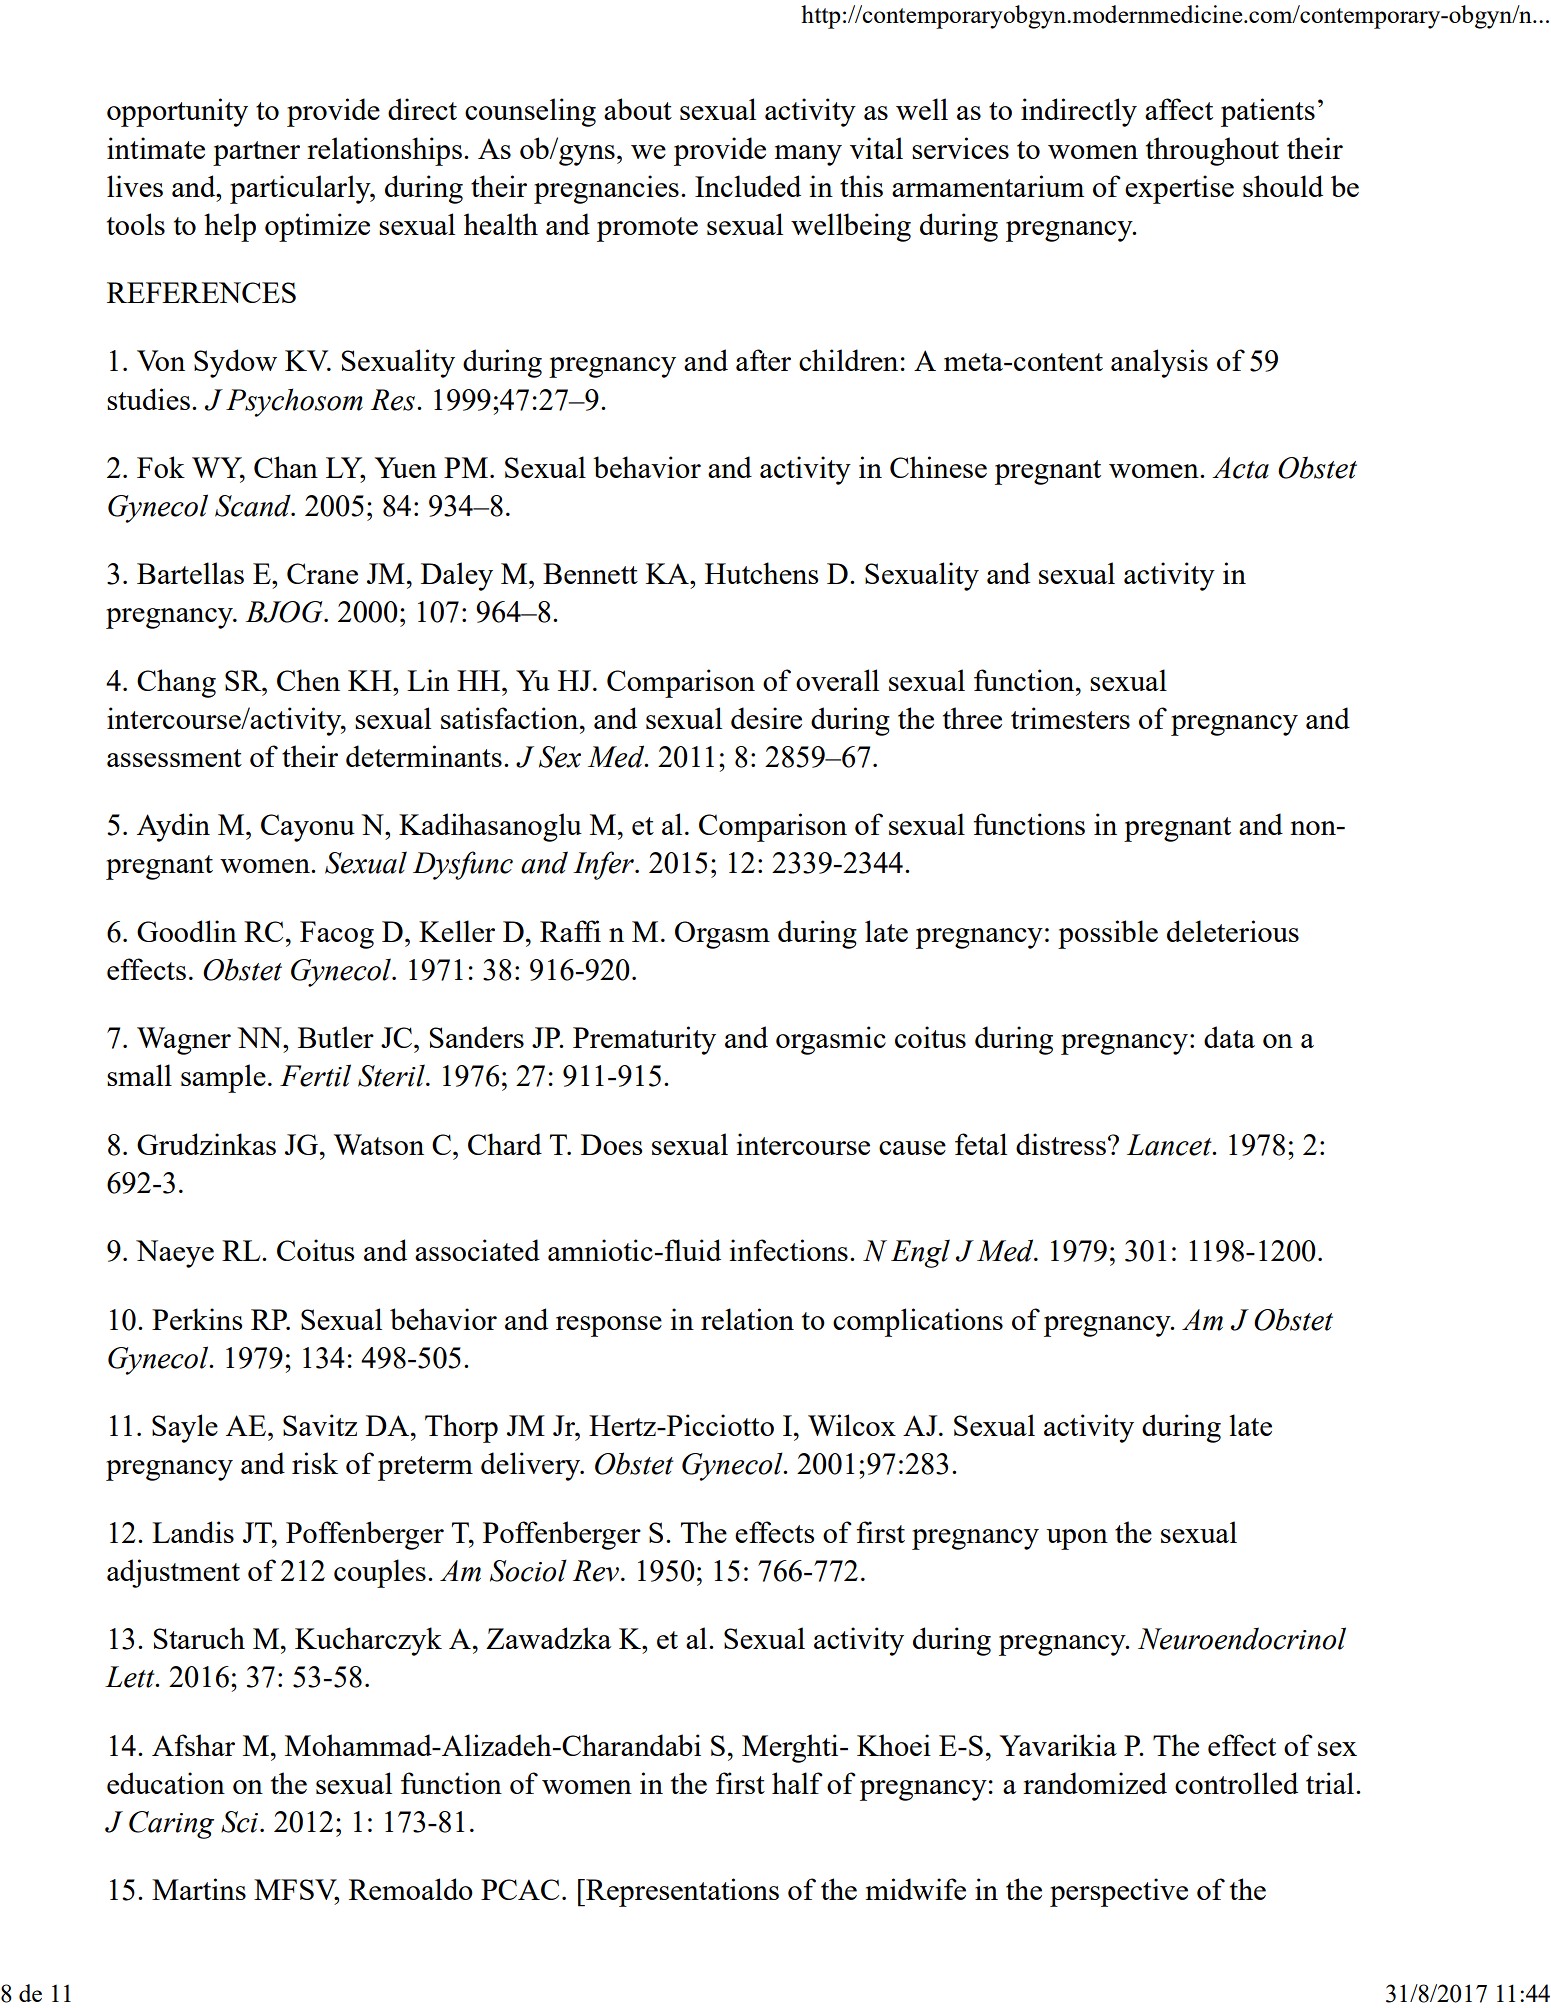 The width and height of the screenshot is (1551, 2008). I want to click on Prematurity, so click(644, 1040).
